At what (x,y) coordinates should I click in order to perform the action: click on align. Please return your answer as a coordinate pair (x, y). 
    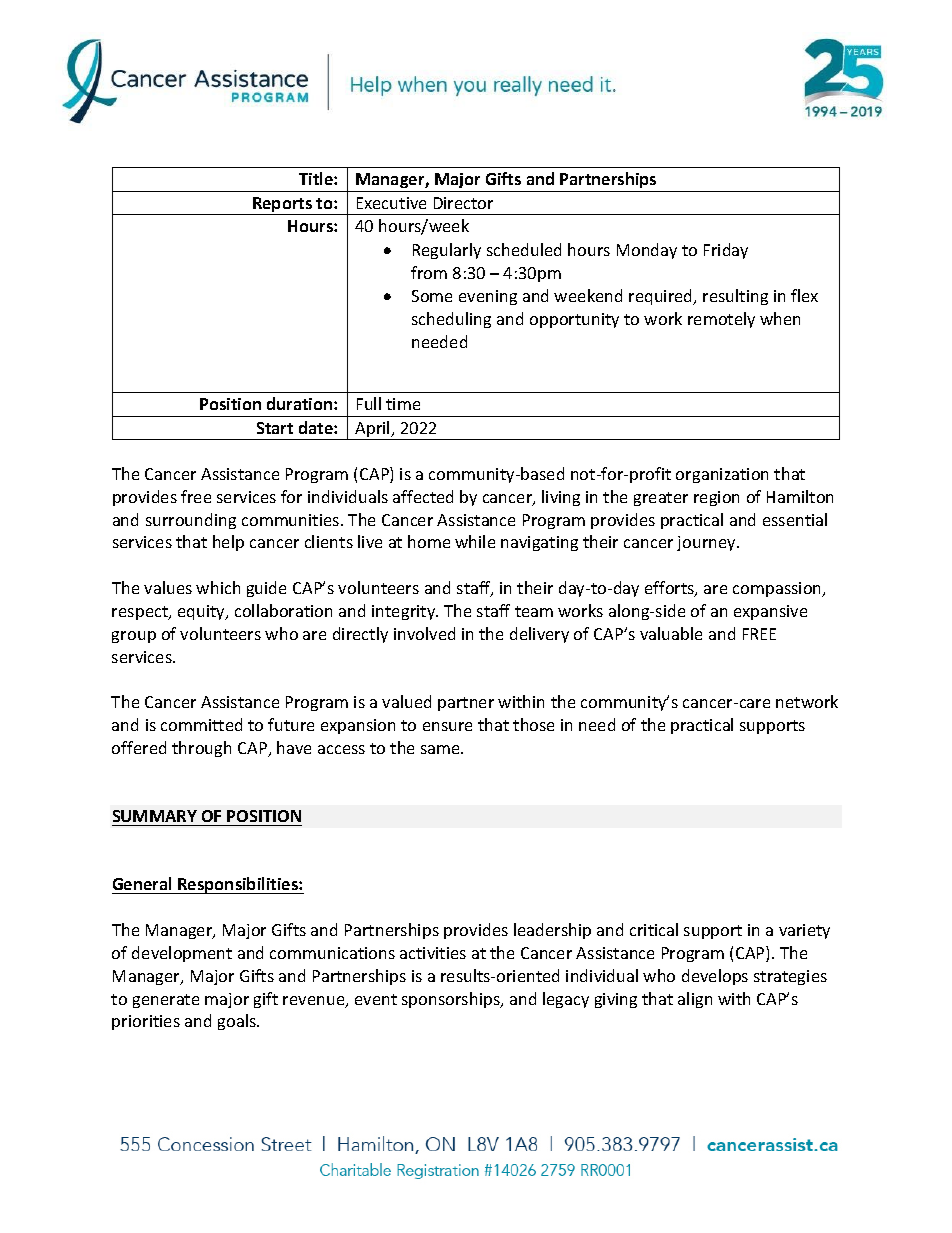
    Looking at the image, I should click on (695, 1000).
